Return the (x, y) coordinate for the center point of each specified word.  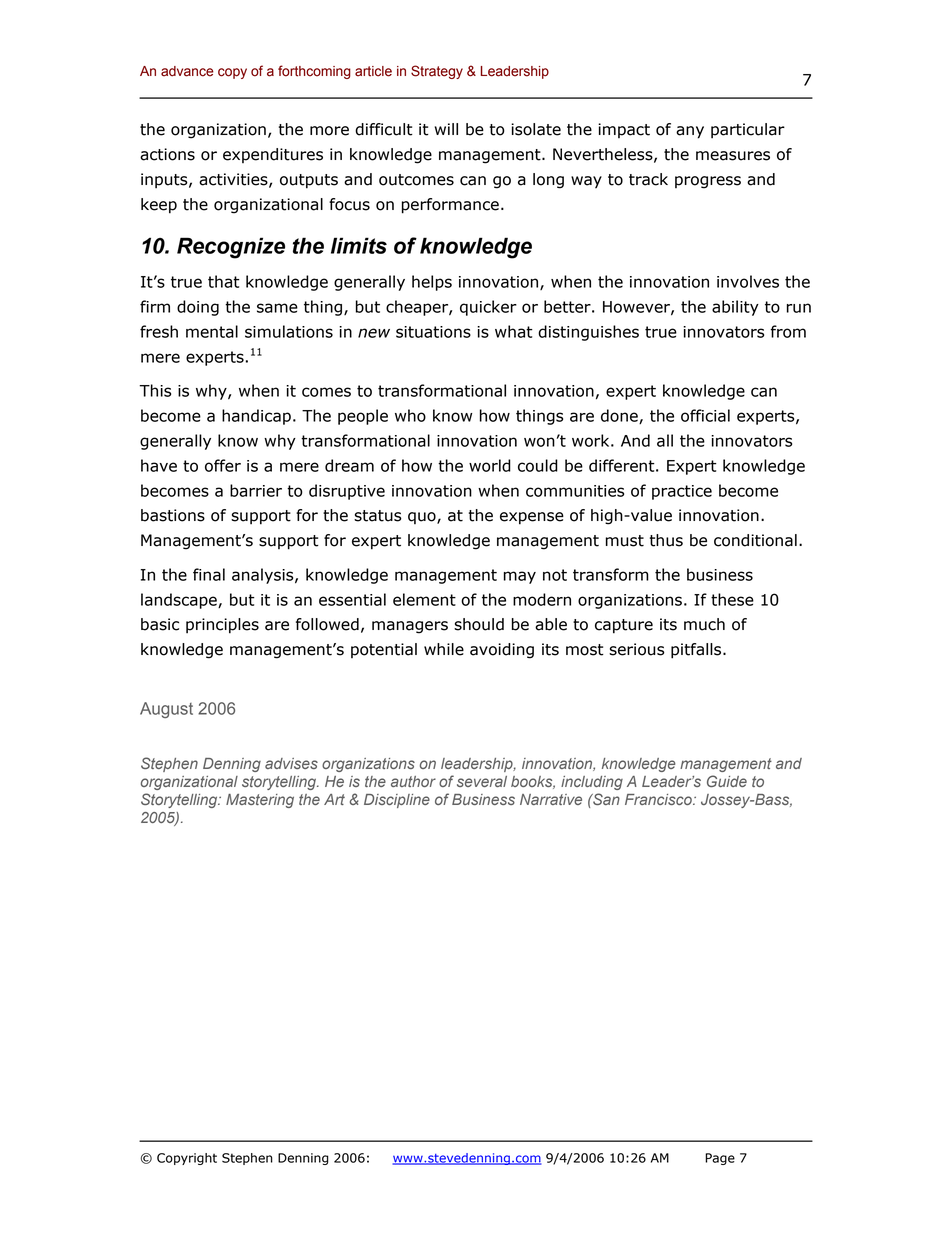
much (704, 624)
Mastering (260, 801)
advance (187, 71)
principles (222, 626)
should (479, 624)
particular (748, 131)
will (446, 129)
